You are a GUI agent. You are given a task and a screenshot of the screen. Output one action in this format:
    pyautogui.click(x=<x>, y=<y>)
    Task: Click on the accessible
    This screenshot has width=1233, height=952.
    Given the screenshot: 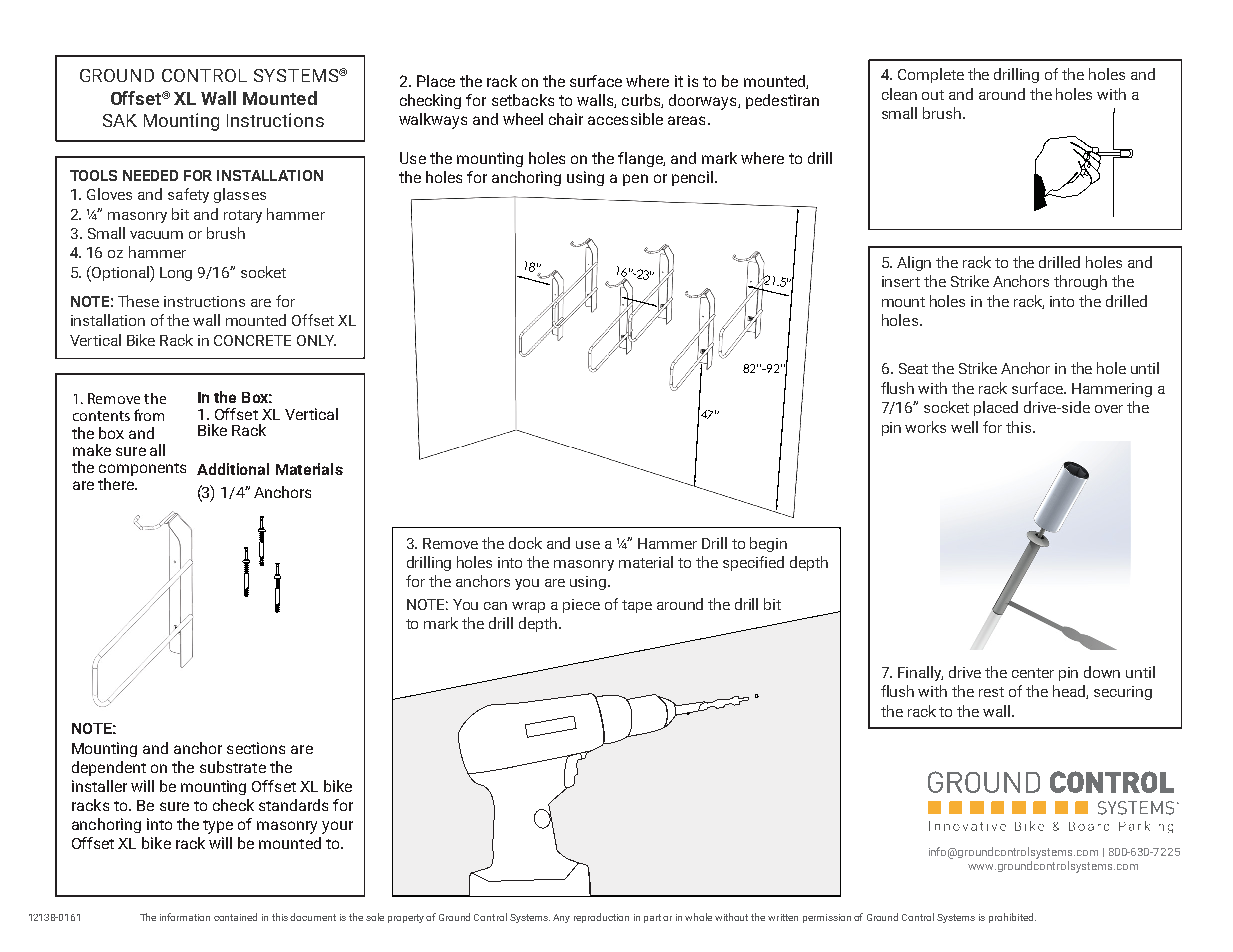 What is the action you would take?
    pyautogui.click(x=625, y=119)
